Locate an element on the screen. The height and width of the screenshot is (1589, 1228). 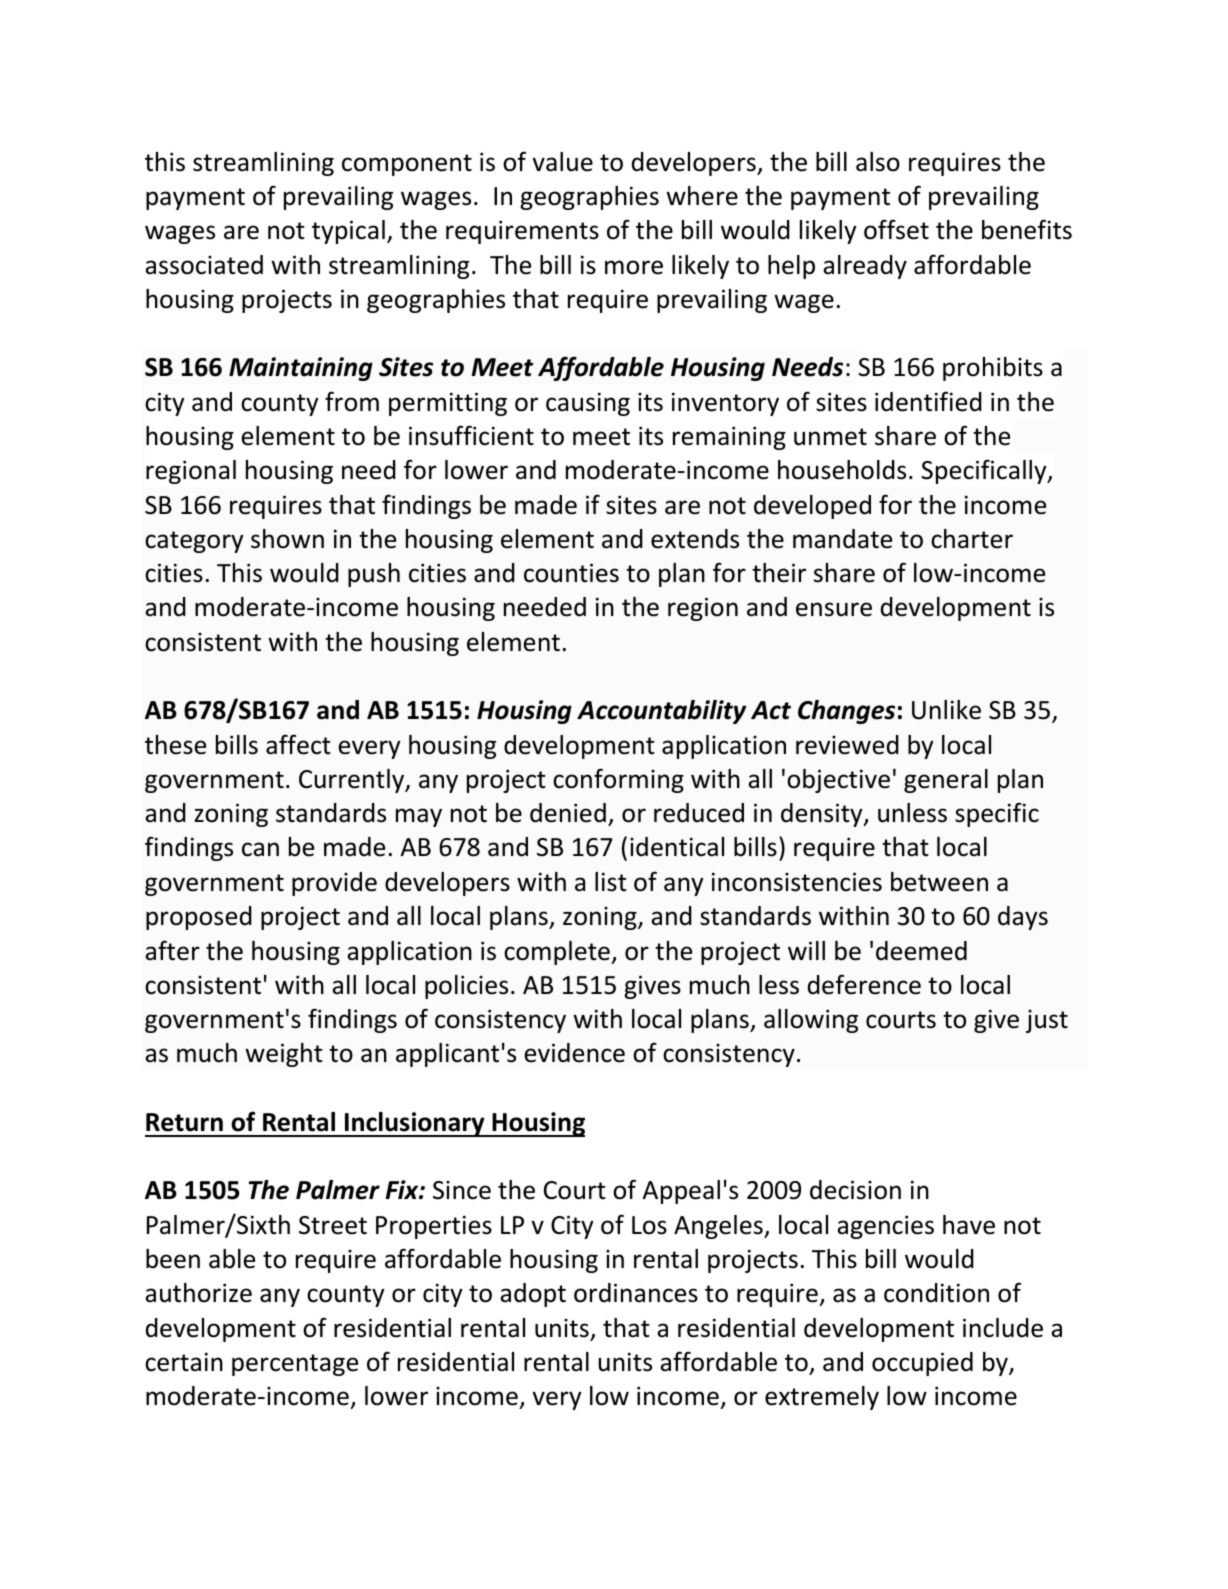
typical is located at coordinates (348, 232).
